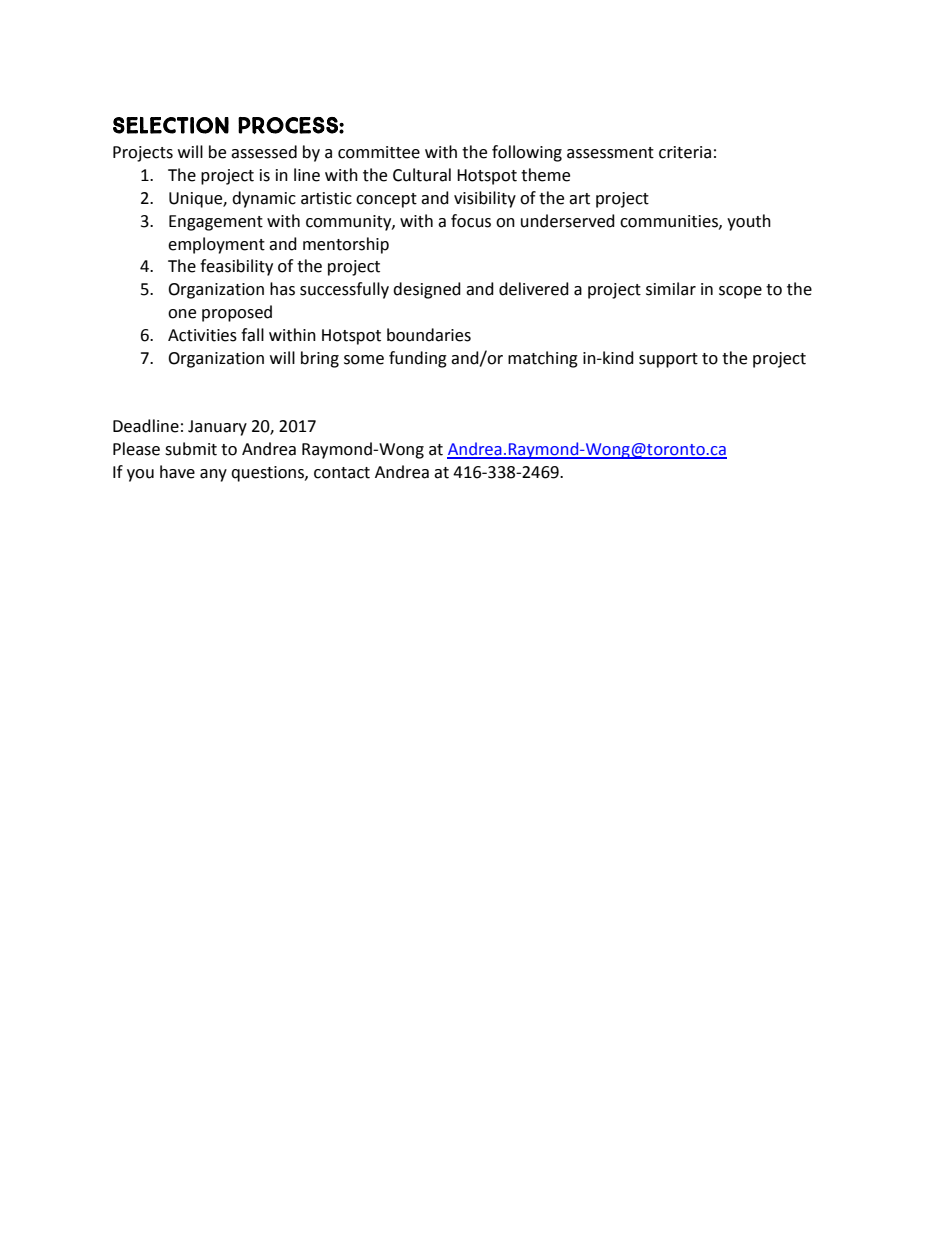 The image size is (952, 1233). Describe the element at coordinates (213, 475) in the screenshot. I see `any` at that location.
